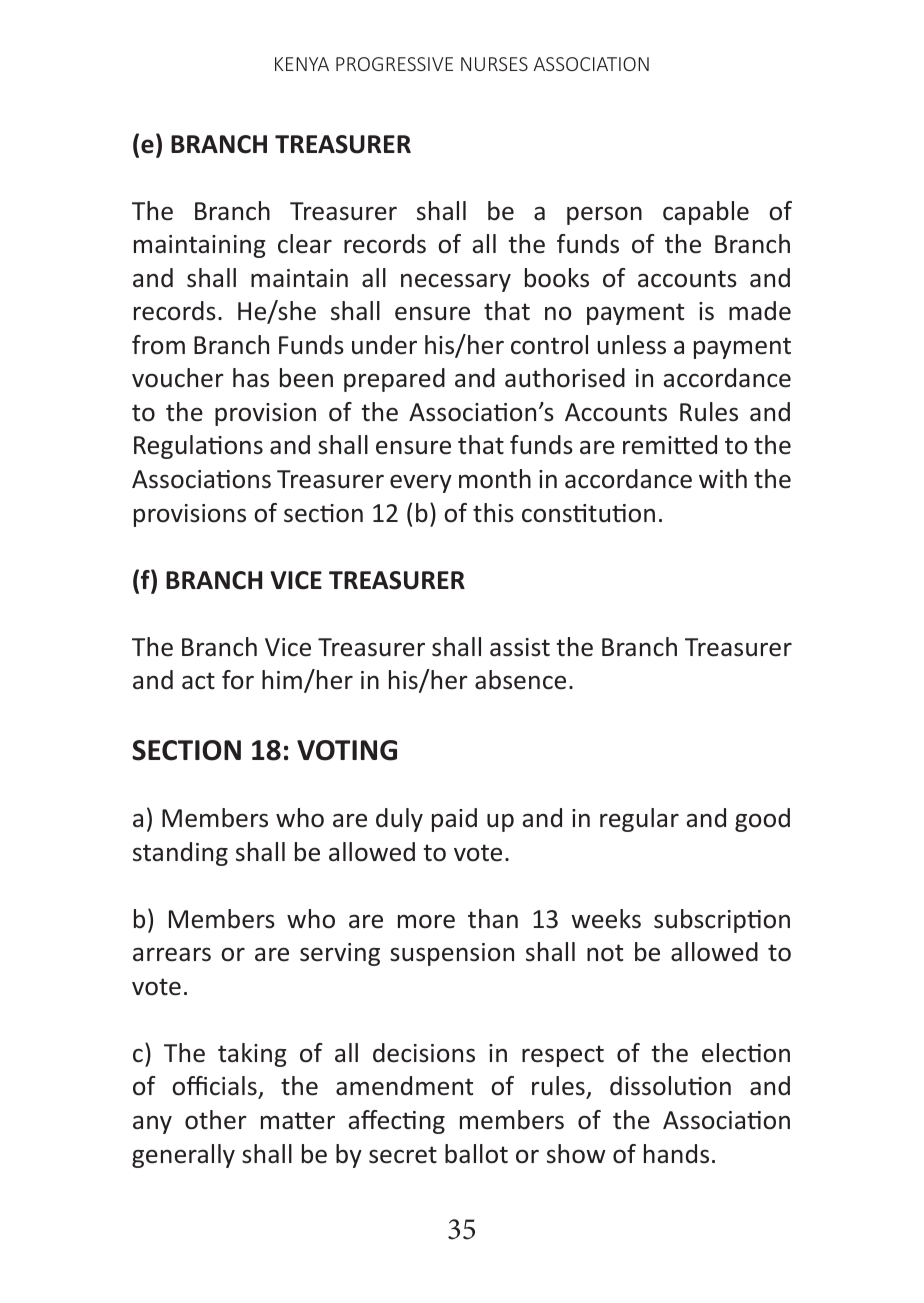 The height and width of the screenshot is (1303, 924). I want to click on capable, so click(706, 213).
